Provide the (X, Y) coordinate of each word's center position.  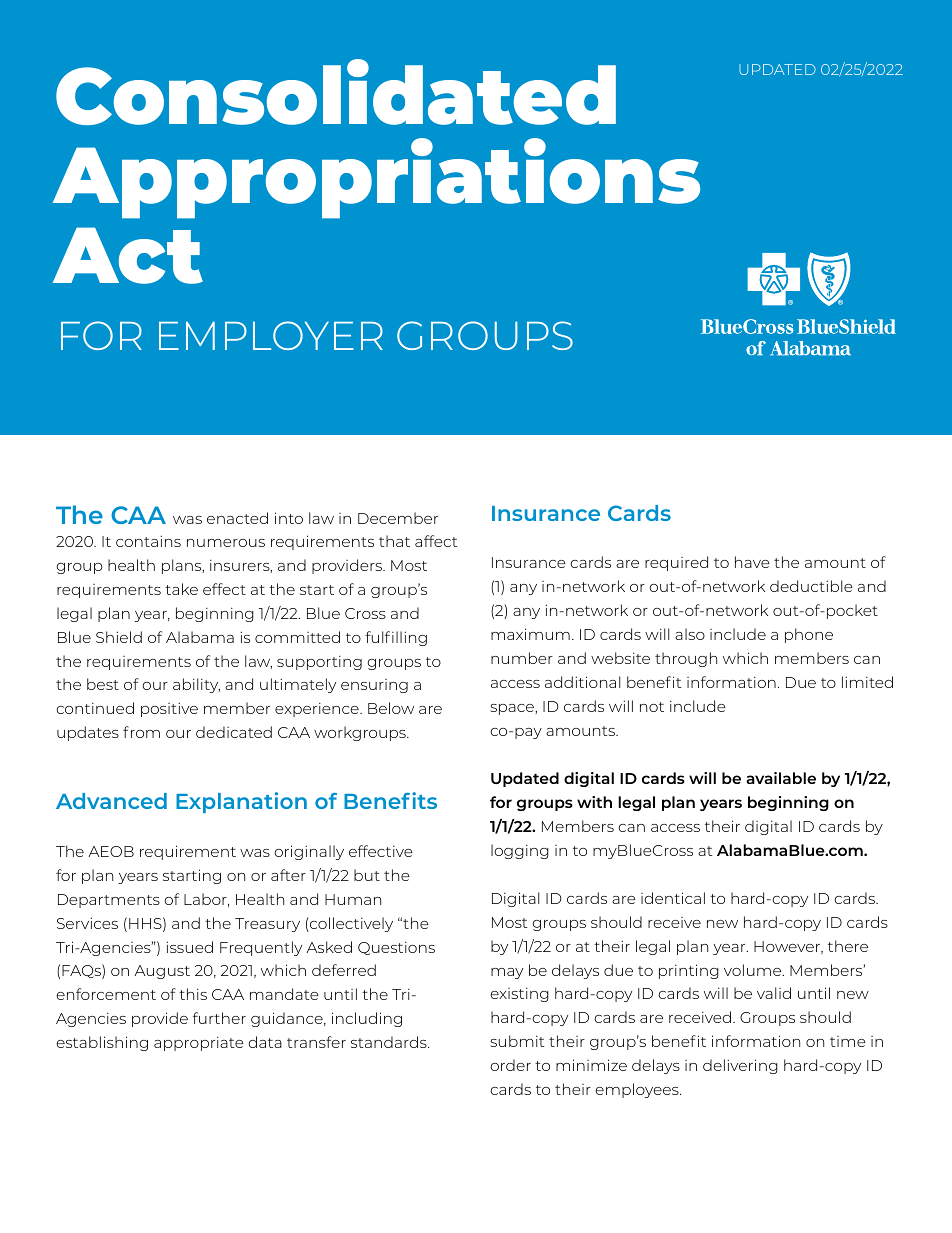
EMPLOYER (271, 335)
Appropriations (376, 178)
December (398, 518)
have (752, 562)
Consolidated (336, 92)
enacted (237, 518)
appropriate (199, 1043)
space (513, 709)
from (141, 732)
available (781, 778)
